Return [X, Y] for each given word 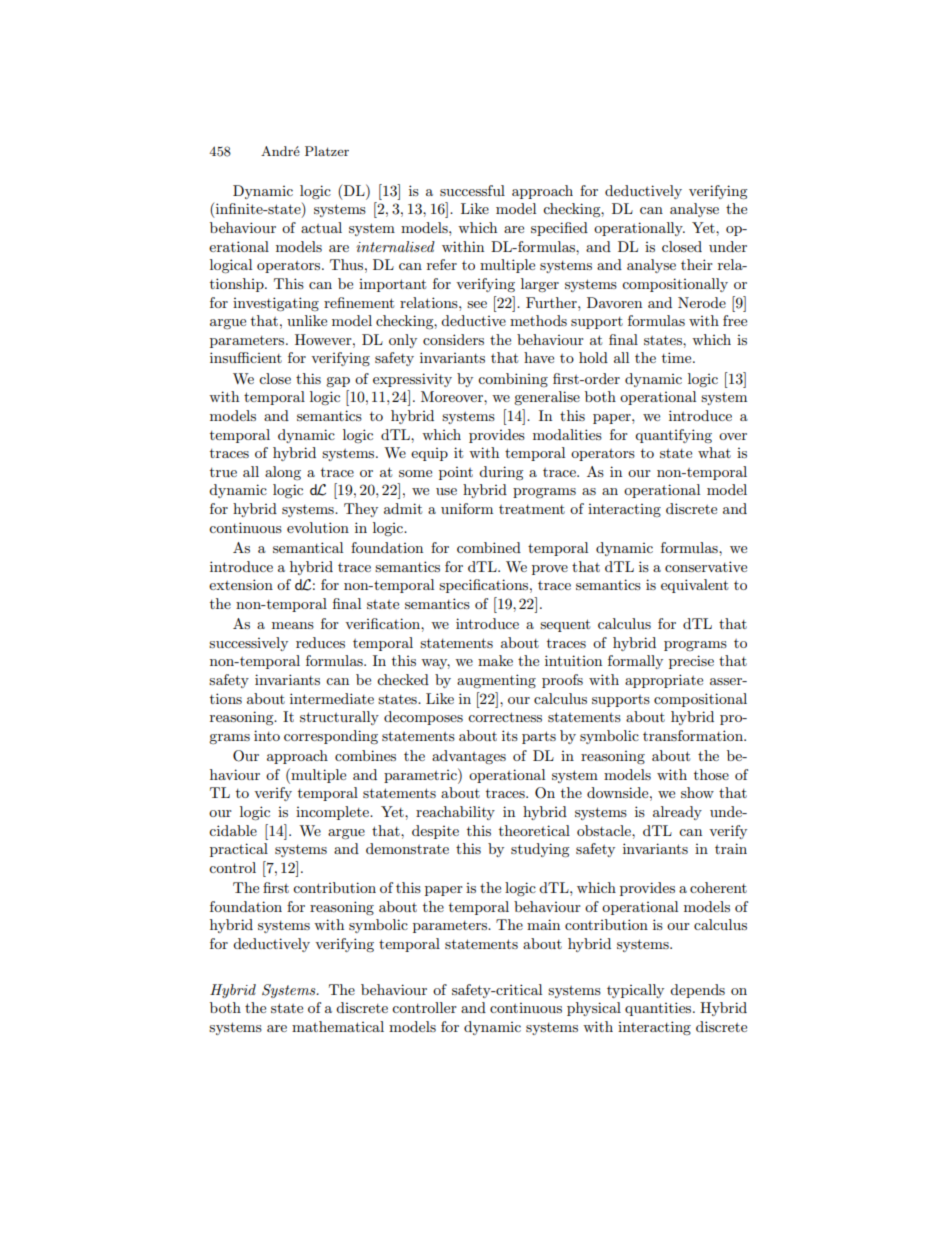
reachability [455, 813]
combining [513, 380]
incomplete [333, 813]
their [697, 264]
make [495, 660]
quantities [659, 1009]
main [543, 924]
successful [472, 190]
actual [321, 227]
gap [338, 382]
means [293, 625]
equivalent [694, 586]
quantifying [673, 436]
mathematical [338, 1026]
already [677, 813]
